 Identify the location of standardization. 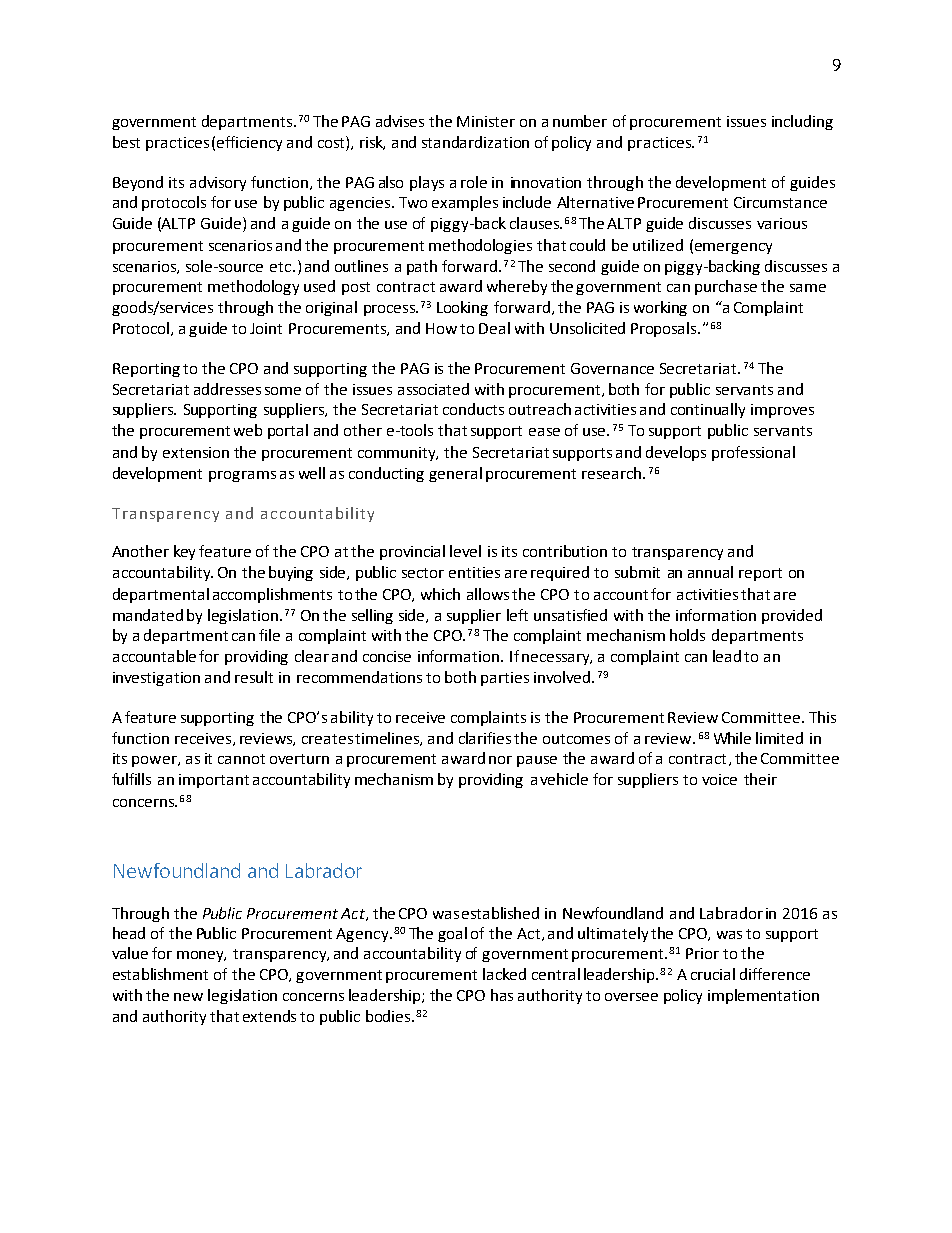
(475, 142).
